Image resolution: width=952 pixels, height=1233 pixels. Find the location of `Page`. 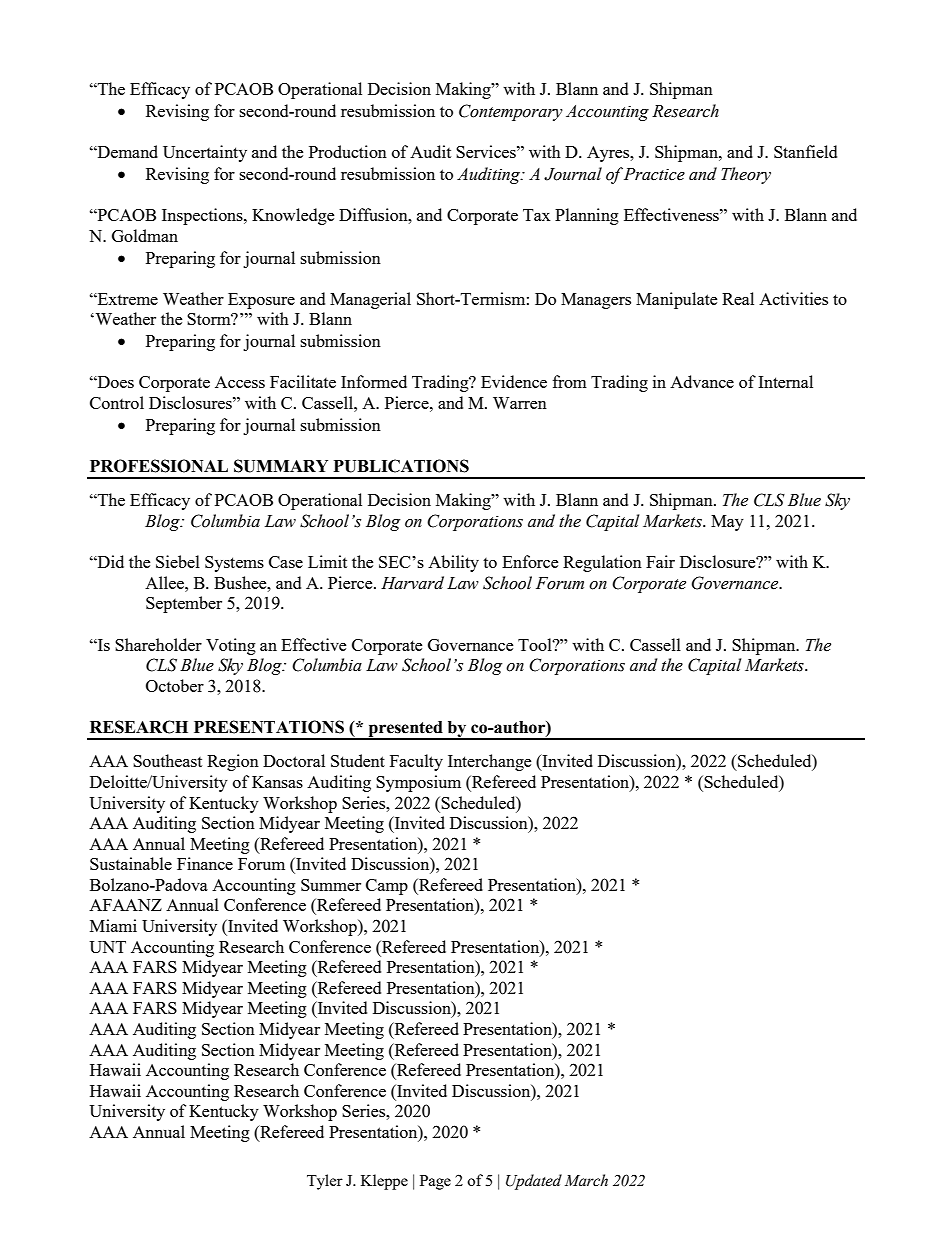

Page is located at coordinates (435, 1182).
